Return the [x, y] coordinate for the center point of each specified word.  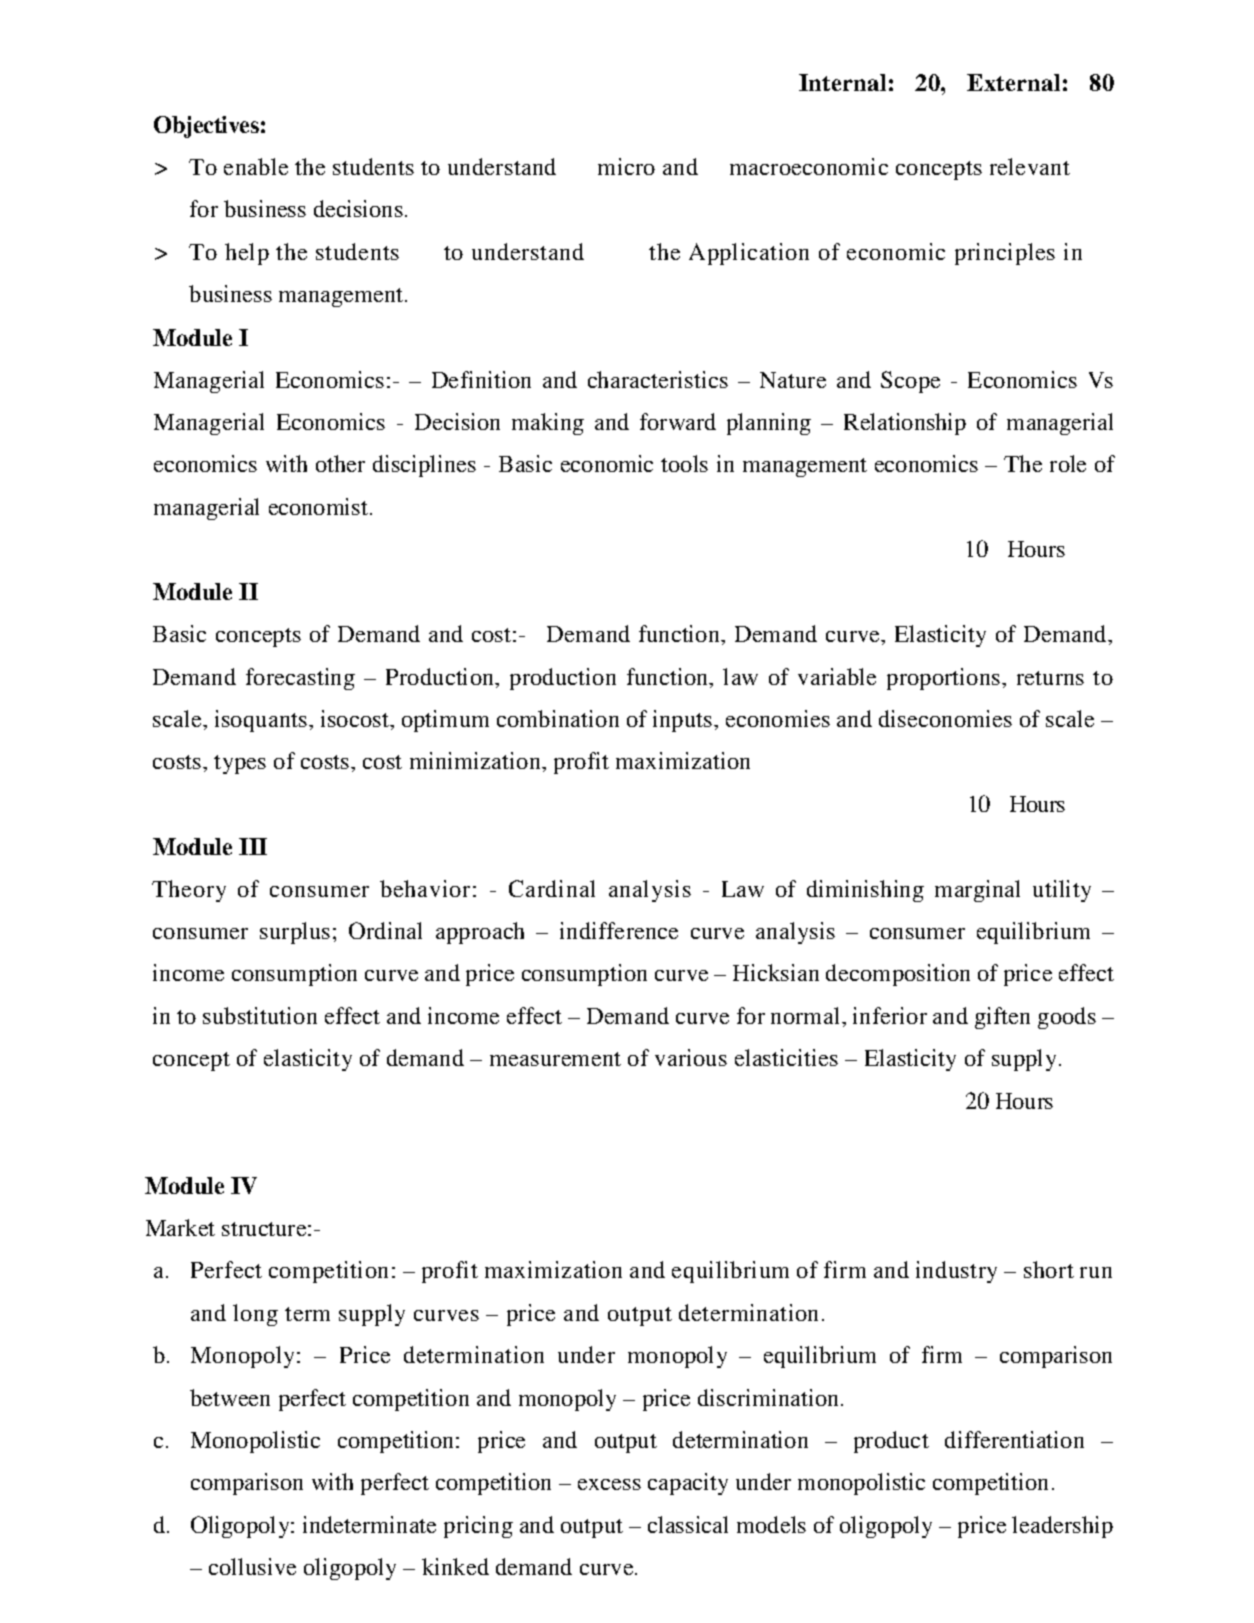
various [691, 1057]
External [1013, 82]
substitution [260, 1015]
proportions [945, 679]
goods [1067, 1018]
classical [688, 1524]
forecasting [300, 679]
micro [626, 166]
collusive [252, 1566]
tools [684, 463]
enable [256, 166]
